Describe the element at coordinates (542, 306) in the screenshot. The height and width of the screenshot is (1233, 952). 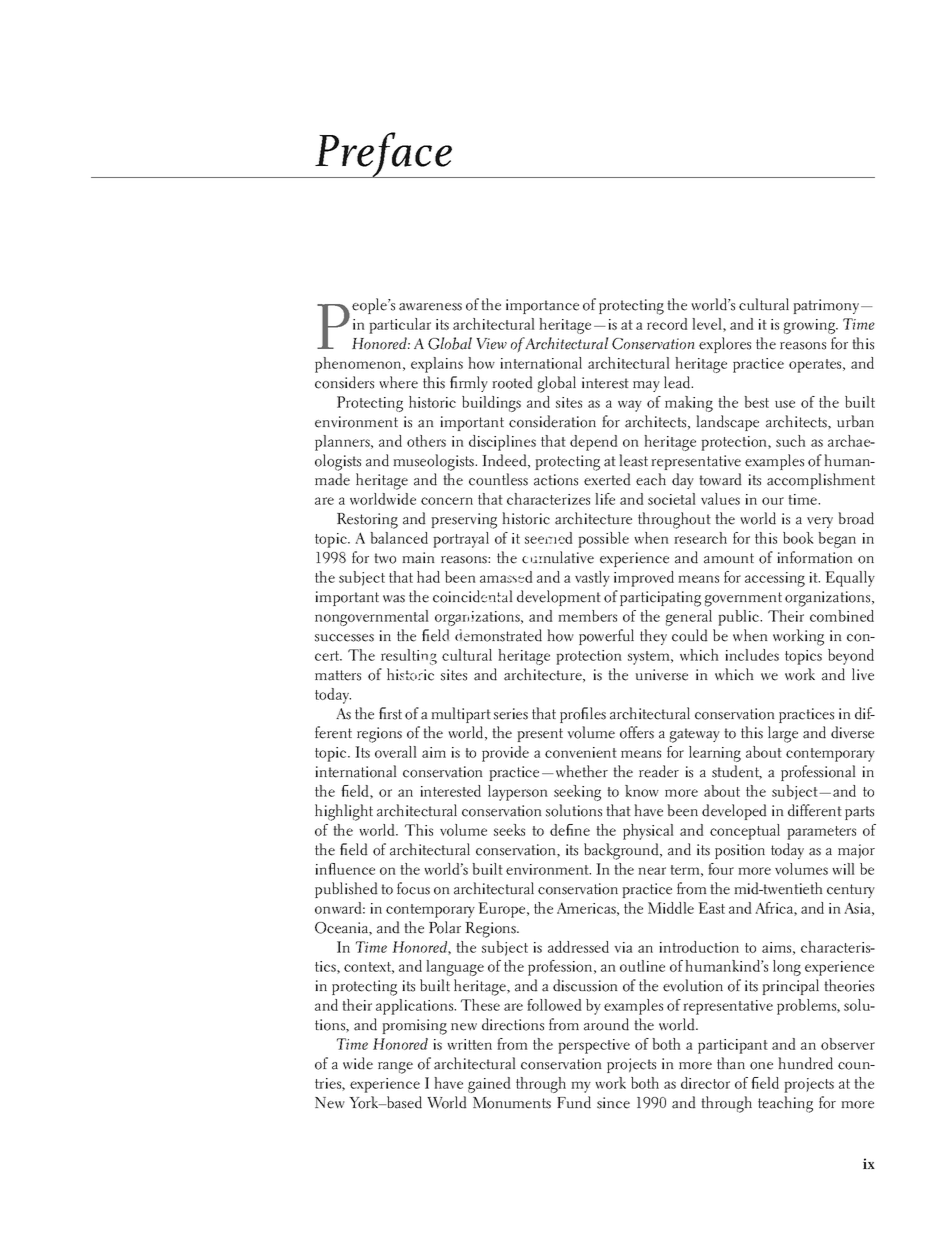
I see `importance` at that location.
